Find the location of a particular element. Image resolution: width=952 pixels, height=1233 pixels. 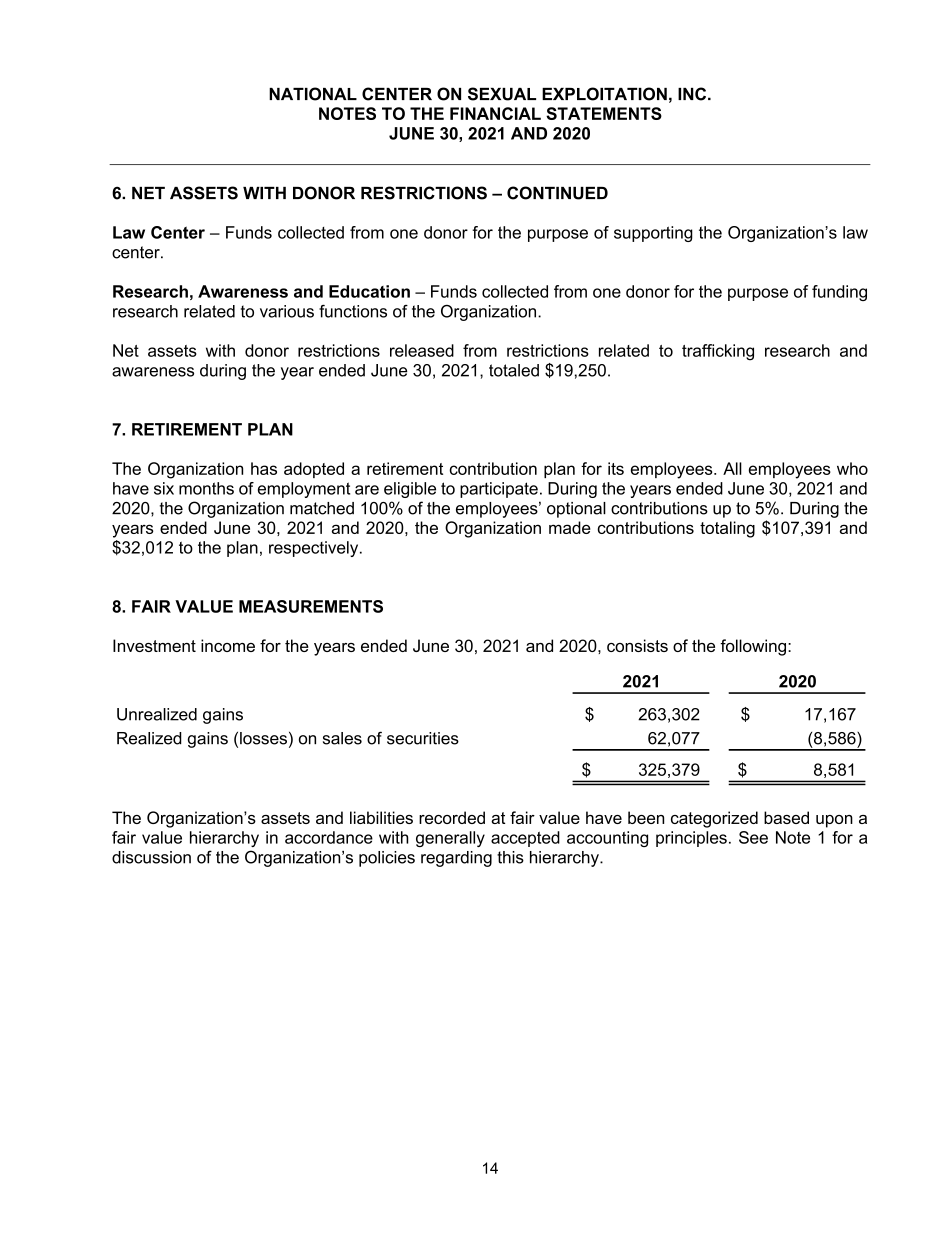

See is located at coordinates (753, 837).
